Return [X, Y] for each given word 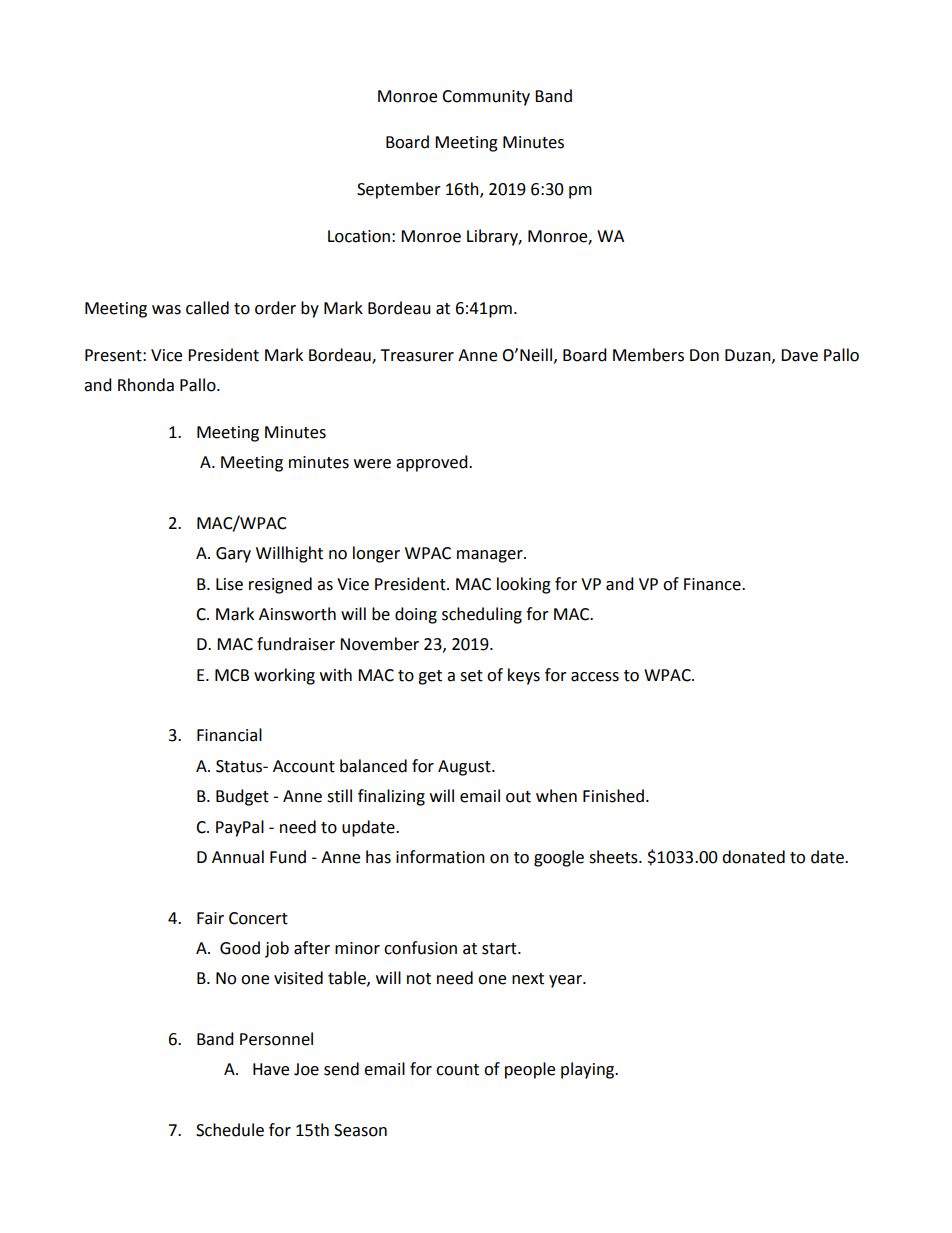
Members [648, 355]
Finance [713, 584]
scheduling [482, 615]
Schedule [230, 1130]
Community [486, 98]
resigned [280, 585]
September [399, 190]
